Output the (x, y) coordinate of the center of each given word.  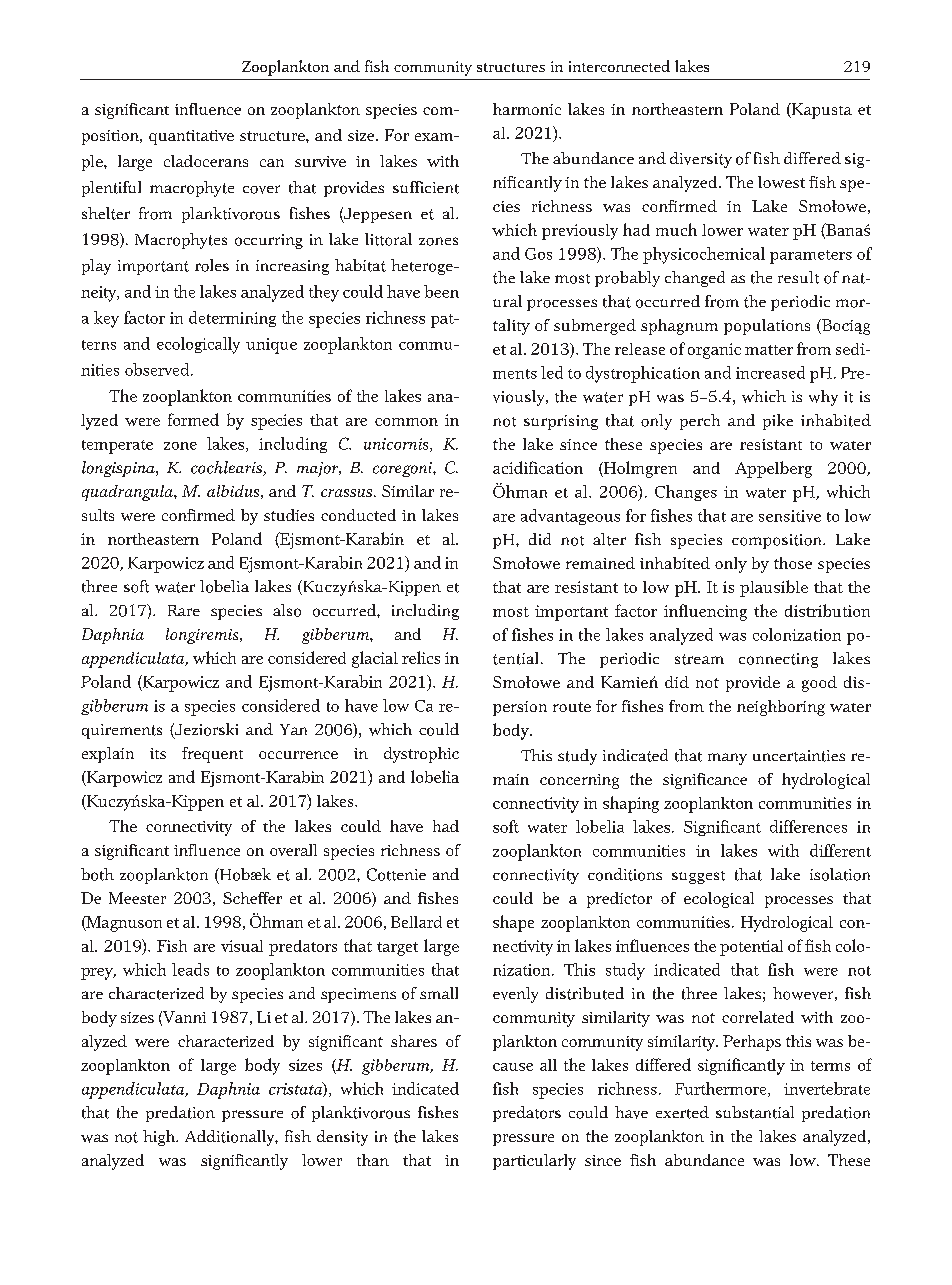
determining (232, 319)
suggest (698, 877)
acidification (538, 467)
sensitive (790, 516)
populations (767, 327)
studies (289, 515)
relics (421, 657)
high (160, 1138)
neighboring (781, 708)
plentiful (111, 189)
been (441, 291)
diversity (701, 160)
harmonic (527, 109)
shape (513, 923)
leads (190, 969)
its (158, 753)
